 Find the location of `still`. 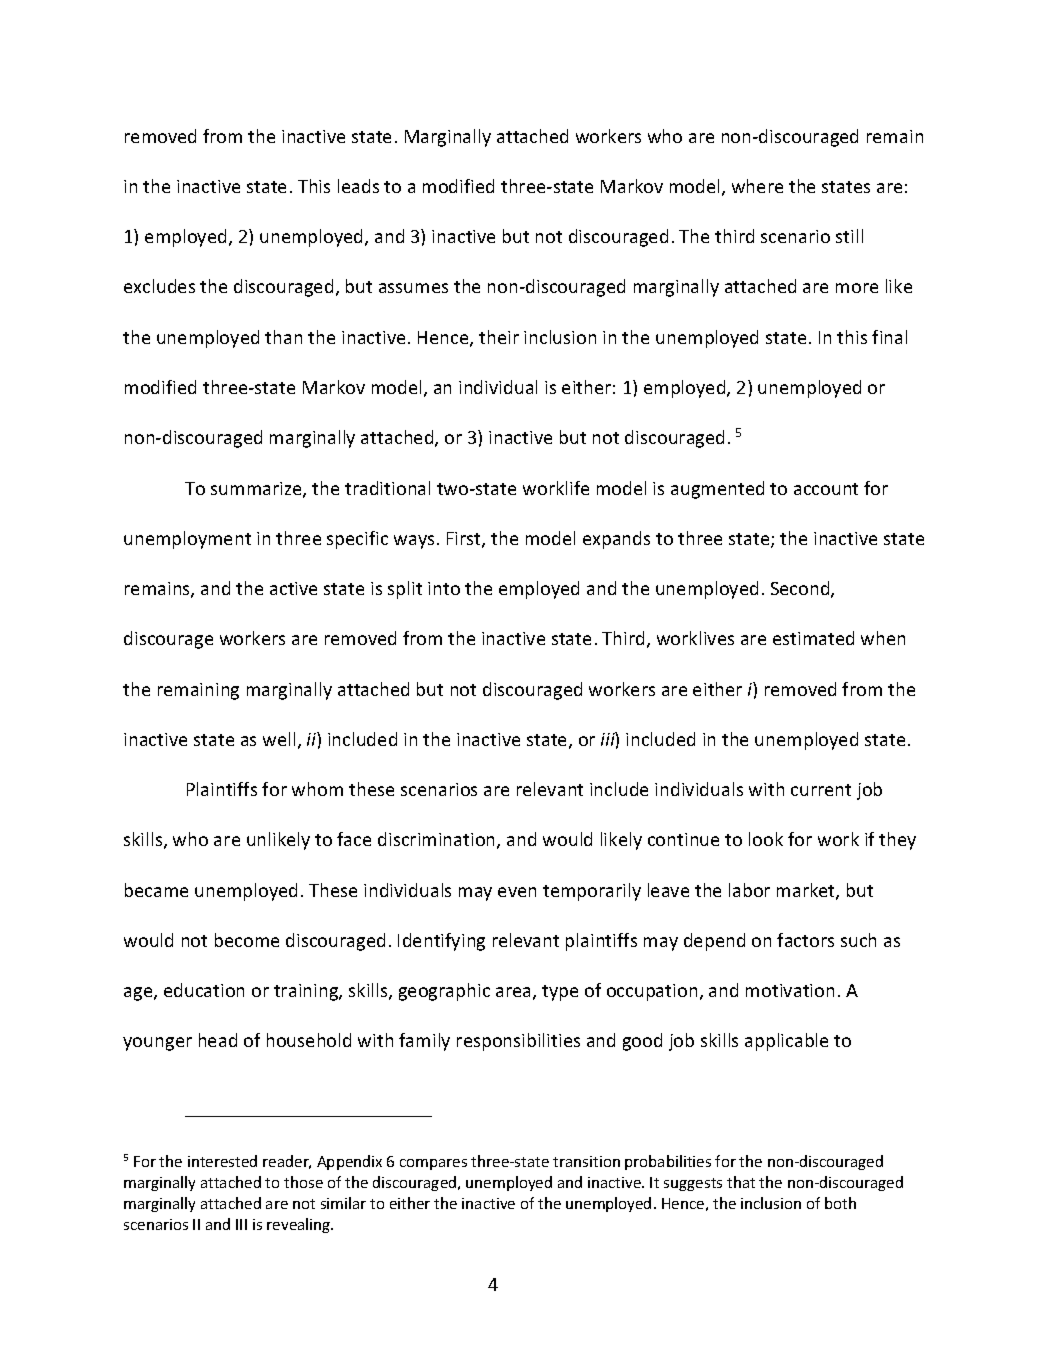

still is located at coordinates (849, 236).
